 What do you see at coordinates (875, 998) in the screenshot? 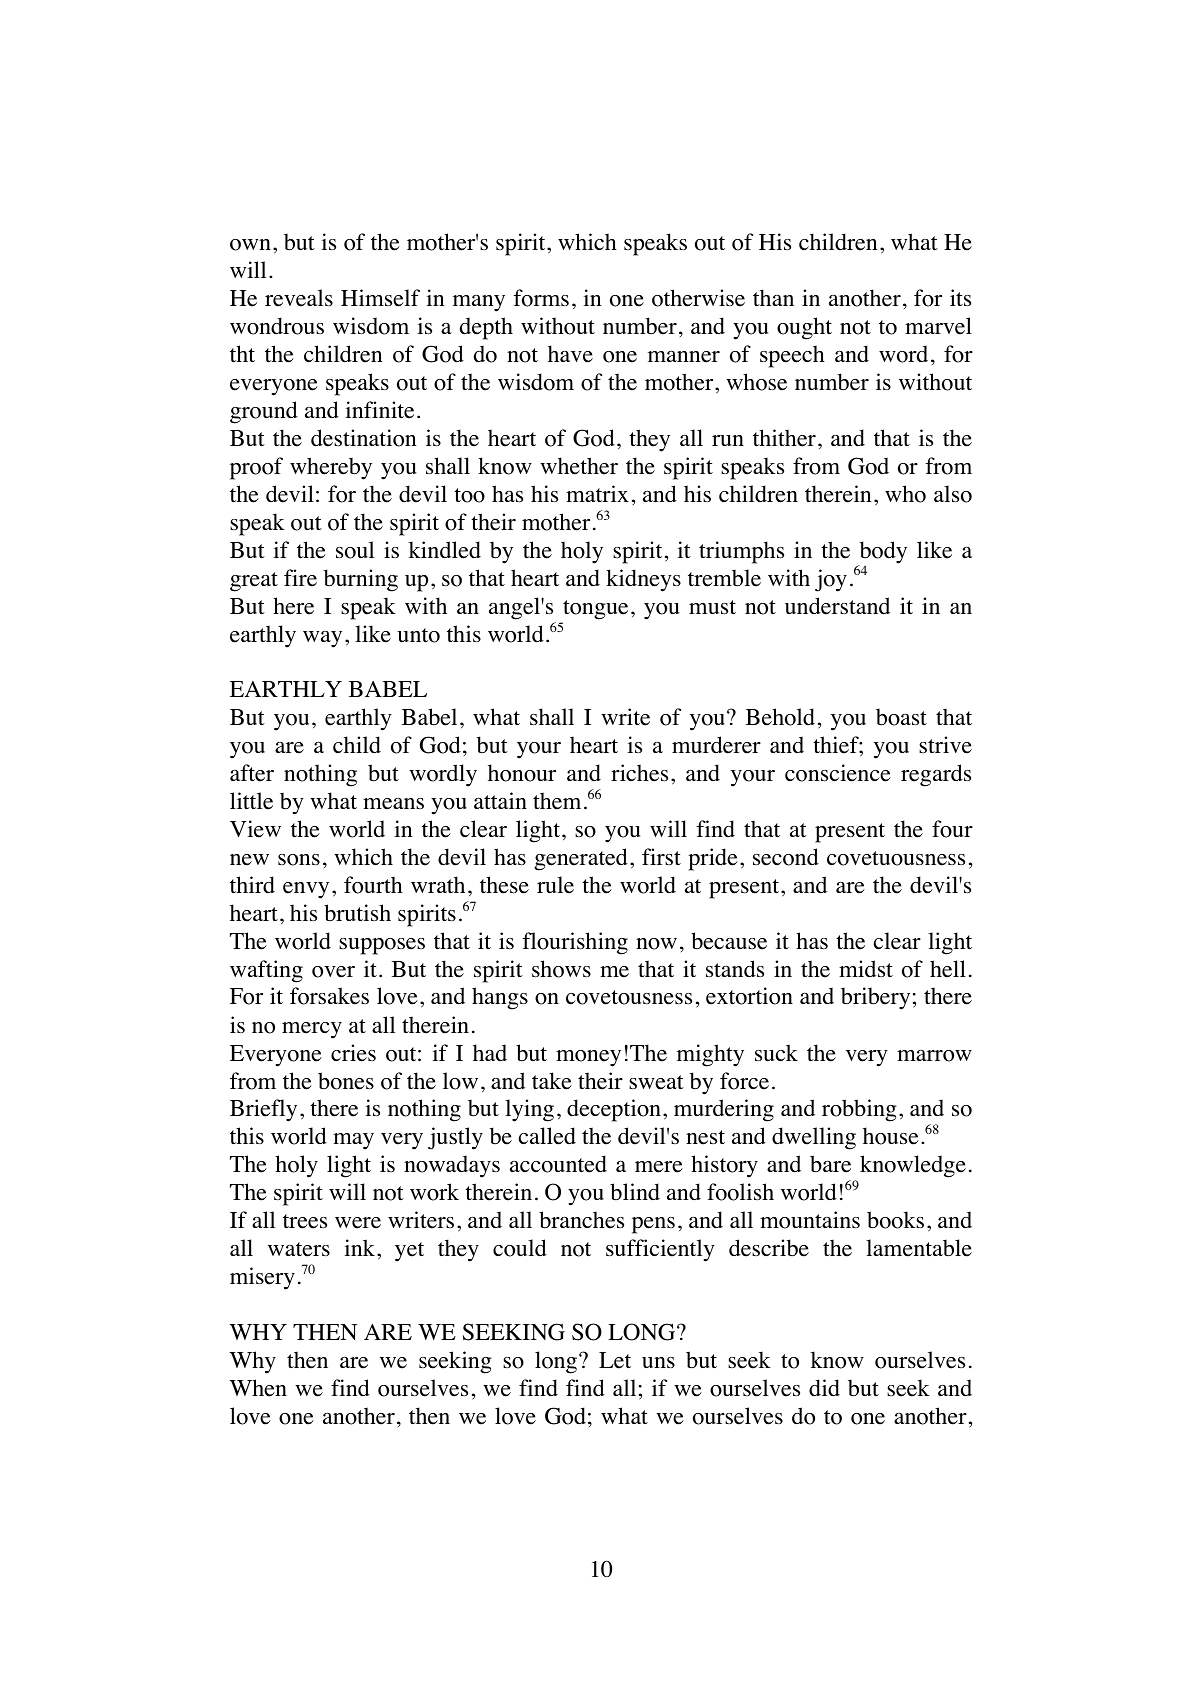
I see `bribery` at bounding box center [875, 998].
